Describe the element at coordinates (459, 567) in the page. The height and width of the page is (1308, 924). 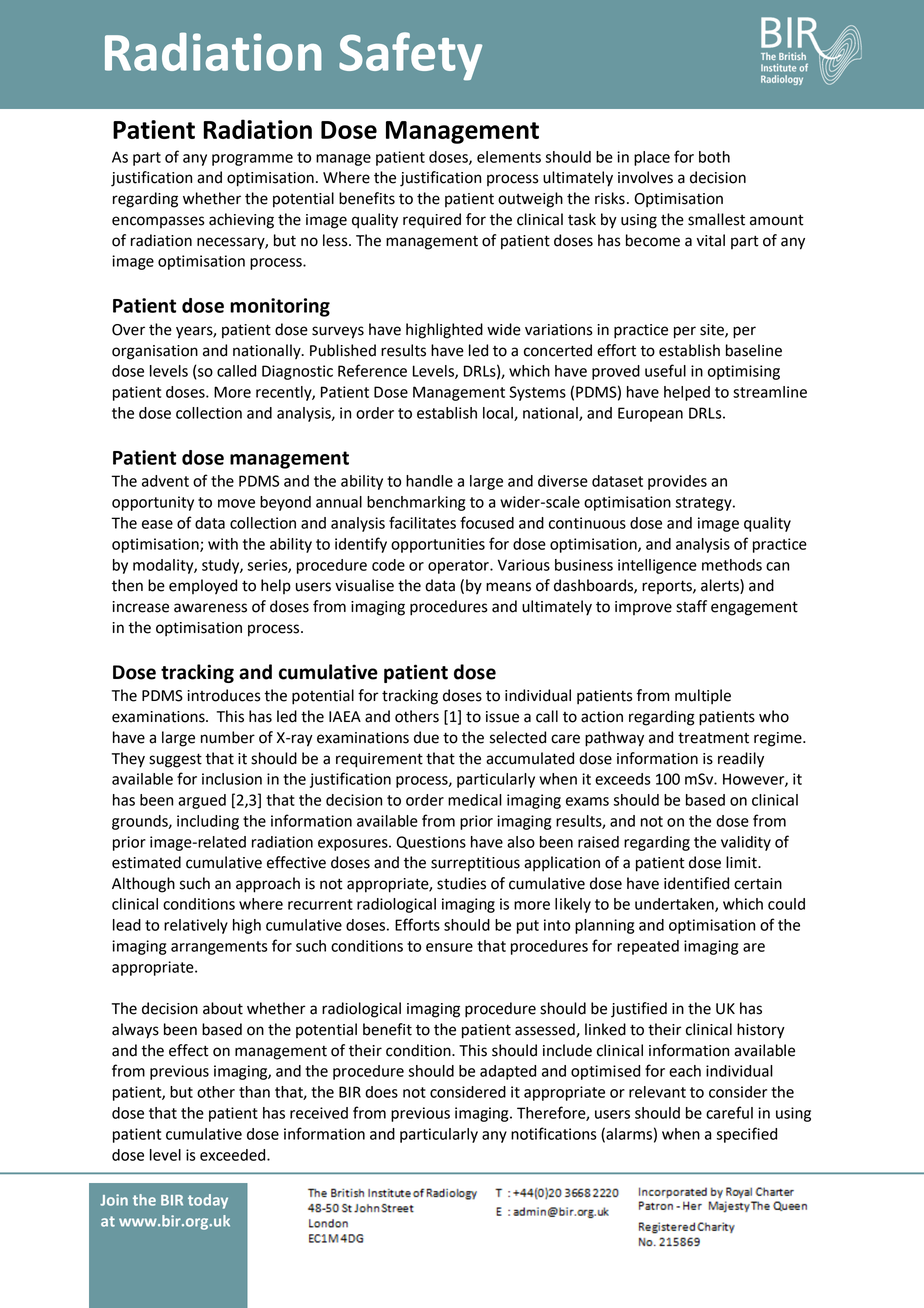
I see `operator` at that location.
